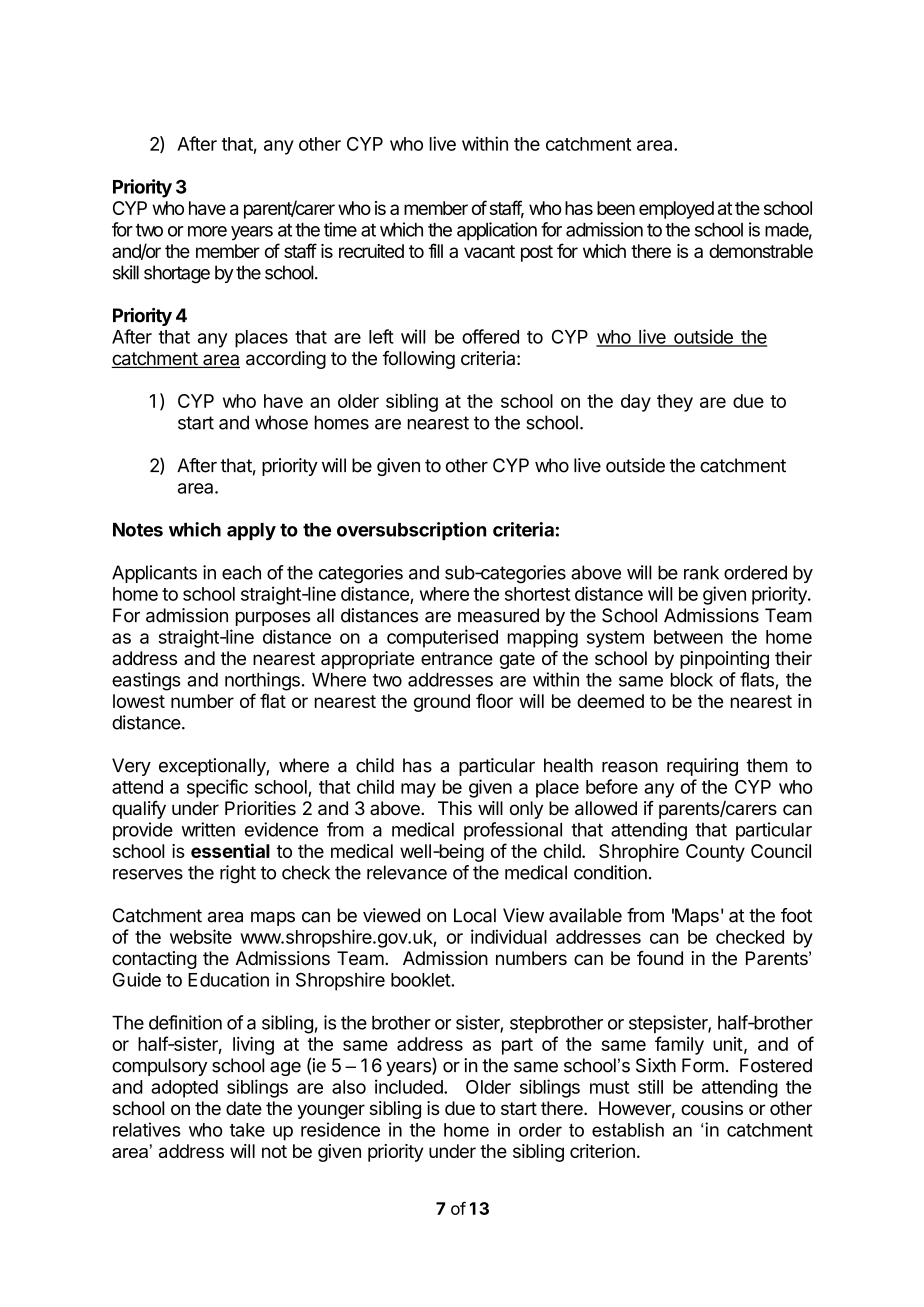 The image size is (924, 1307). I want to click on take, so click(247, 1130).
